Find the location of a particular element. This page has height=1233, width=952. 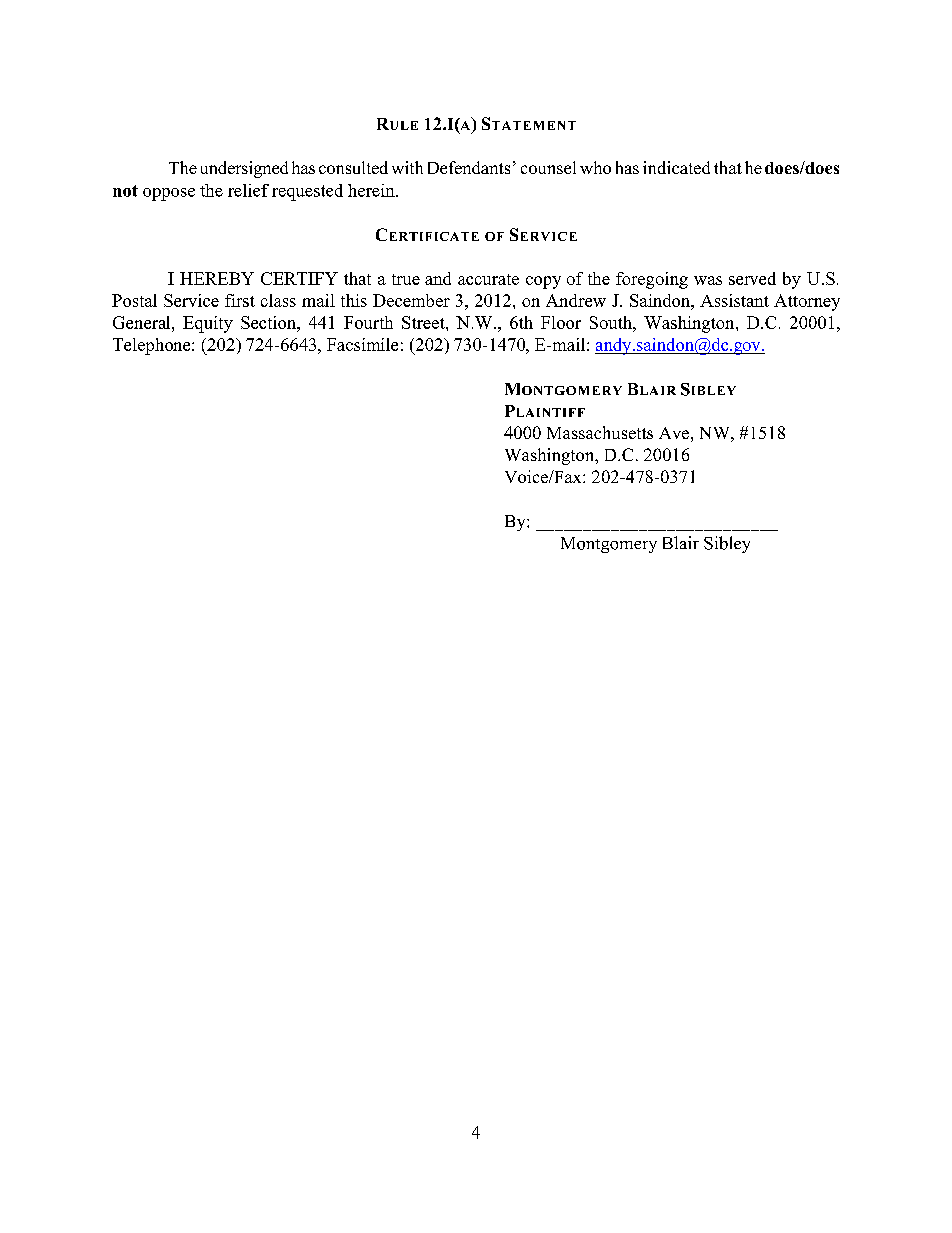

served is located at coordinates (752, 278).
